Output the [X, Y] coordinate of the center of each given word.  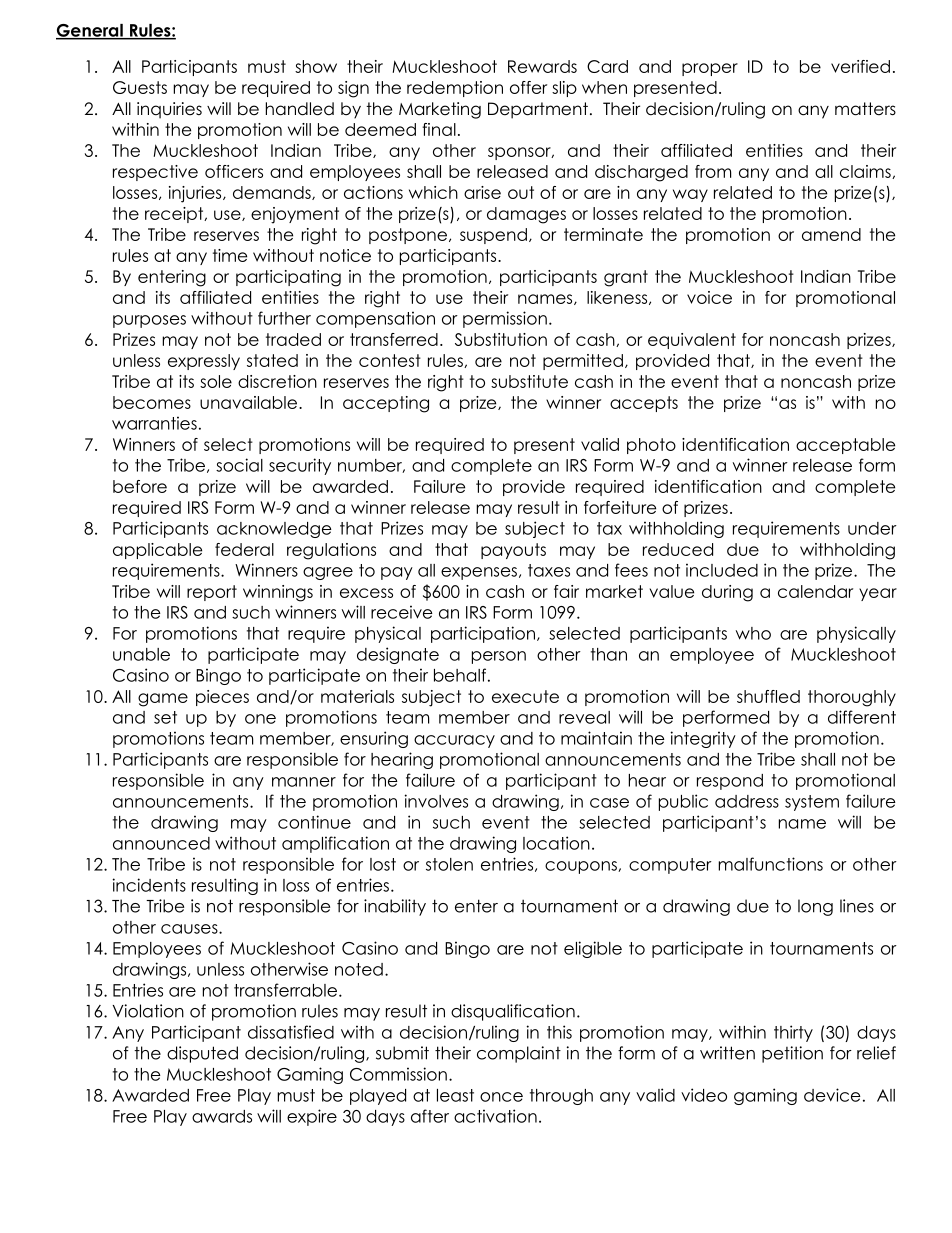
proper [710, 69]
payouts [513, 551]
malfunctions [770, 864]
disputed [202, 1054]
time [230, 255]
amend [831, 234]
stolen [449, 864]
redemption [455, 89]
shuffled [768, 696]
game [163, 700]
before [140, 486]
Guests [140, 87]
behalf [460, 675]
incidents [149, 885]
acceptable [845, 446]
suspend [493, 236]
